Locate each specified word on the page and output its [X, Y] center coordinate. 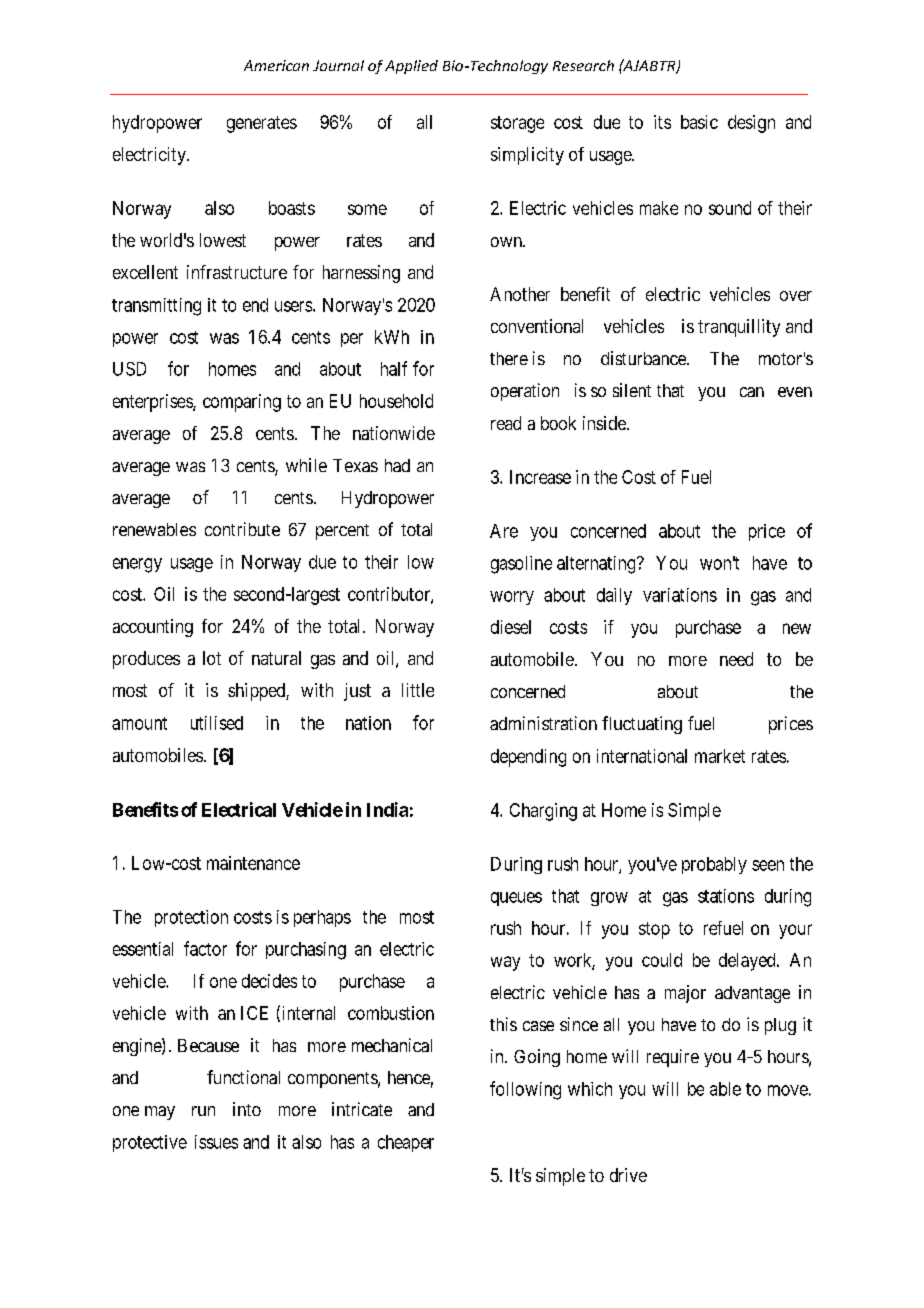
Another [520, 294]
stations [726, 896]
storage [517, 124]
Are [504, 531]
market [720, 756]
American [276, 65]
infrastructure [237, 272]
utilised [217, 723]
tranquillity [739, 328]
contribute [242, 529]
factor [205, 948]
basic [699, 122]
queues [516, 899]
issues [216, 1142]
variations [680, 595]
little [418, 690]
